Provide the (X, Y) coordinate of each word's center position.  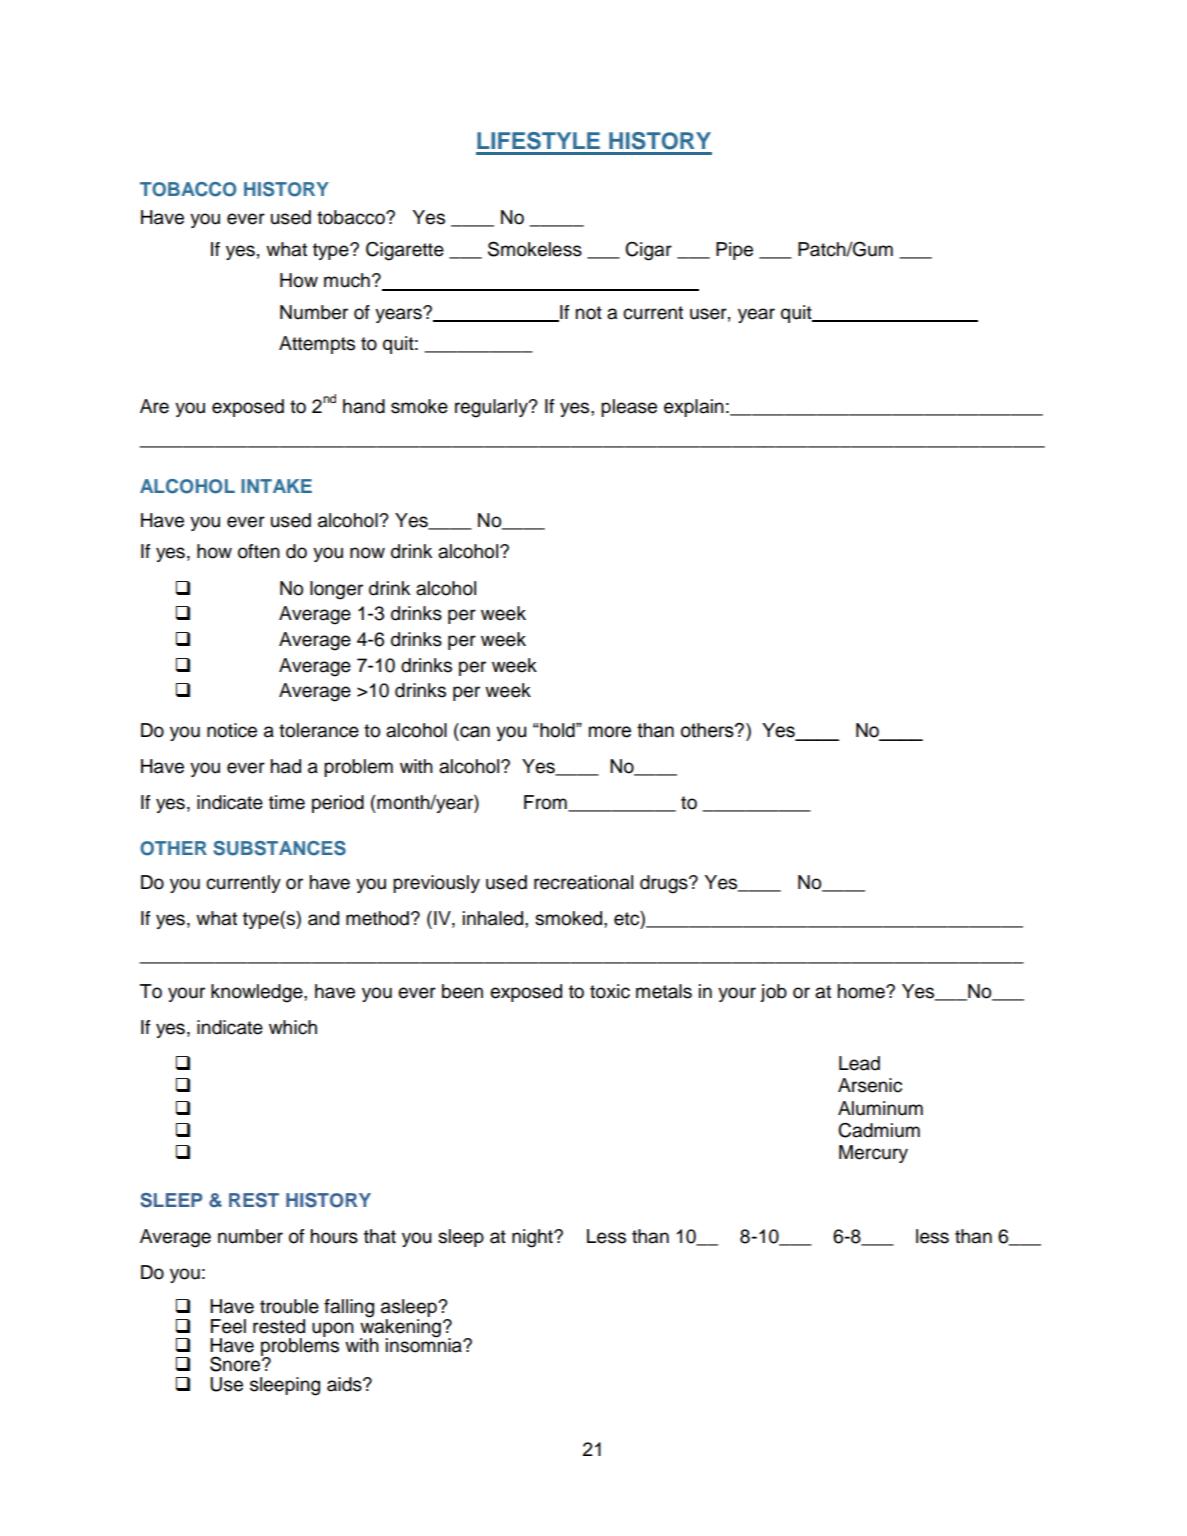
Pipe (734, 251)
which (293, 1027)
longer (336, 590)
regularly (492, 408)
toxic (610, 991)
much (347, 280)
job (773, 993)
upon (333, 1329)
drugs (665, 884)
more (610, 732)
